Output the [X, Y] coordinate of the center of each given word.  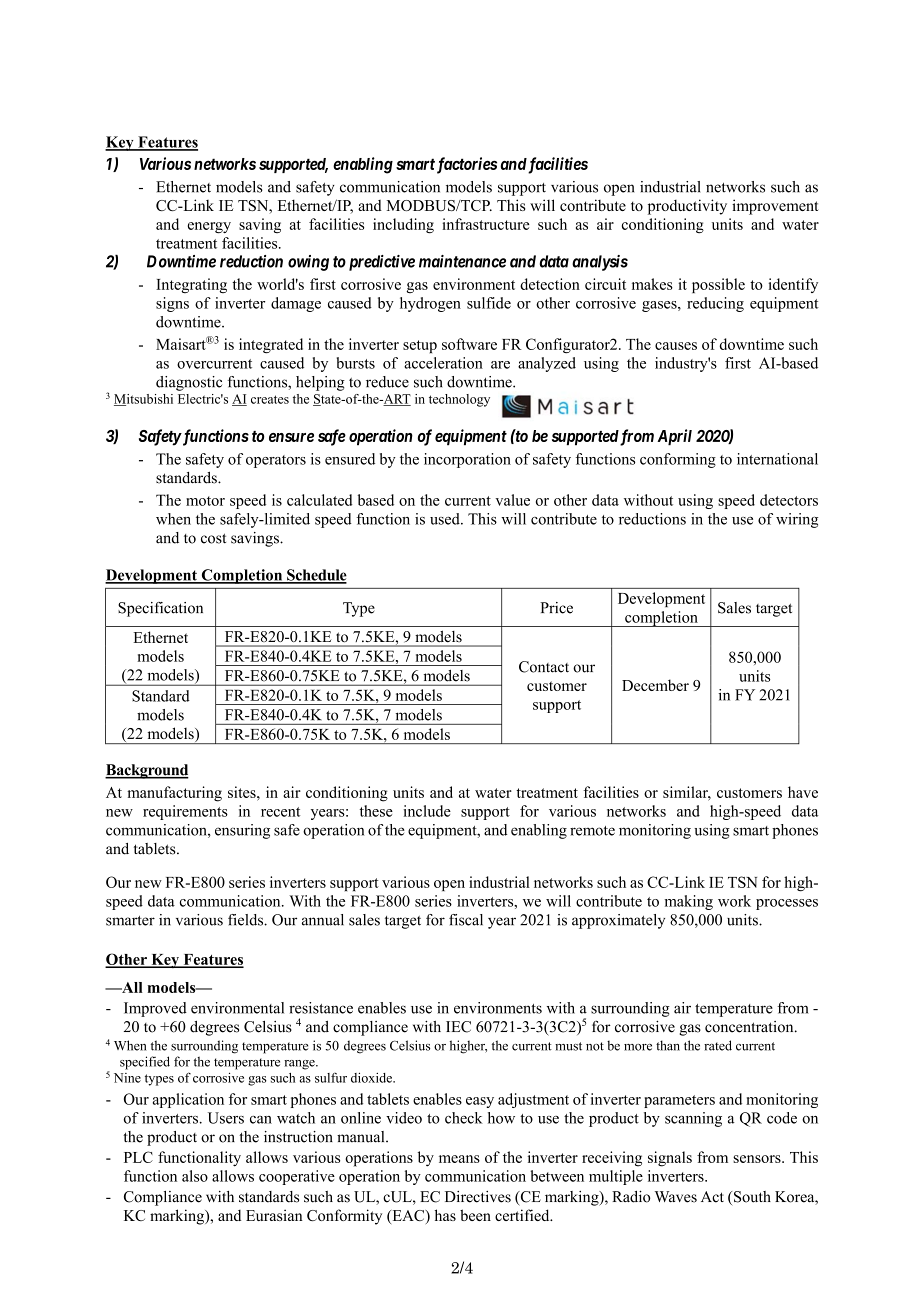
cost [213, 538]
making [689, 902]
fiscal [466, 920]
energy [209, 228]
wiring [797, 520]
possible [718, 285]
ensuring [242, 831]
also [195, 1176]
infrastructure [486, 224]
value [512, 500]
